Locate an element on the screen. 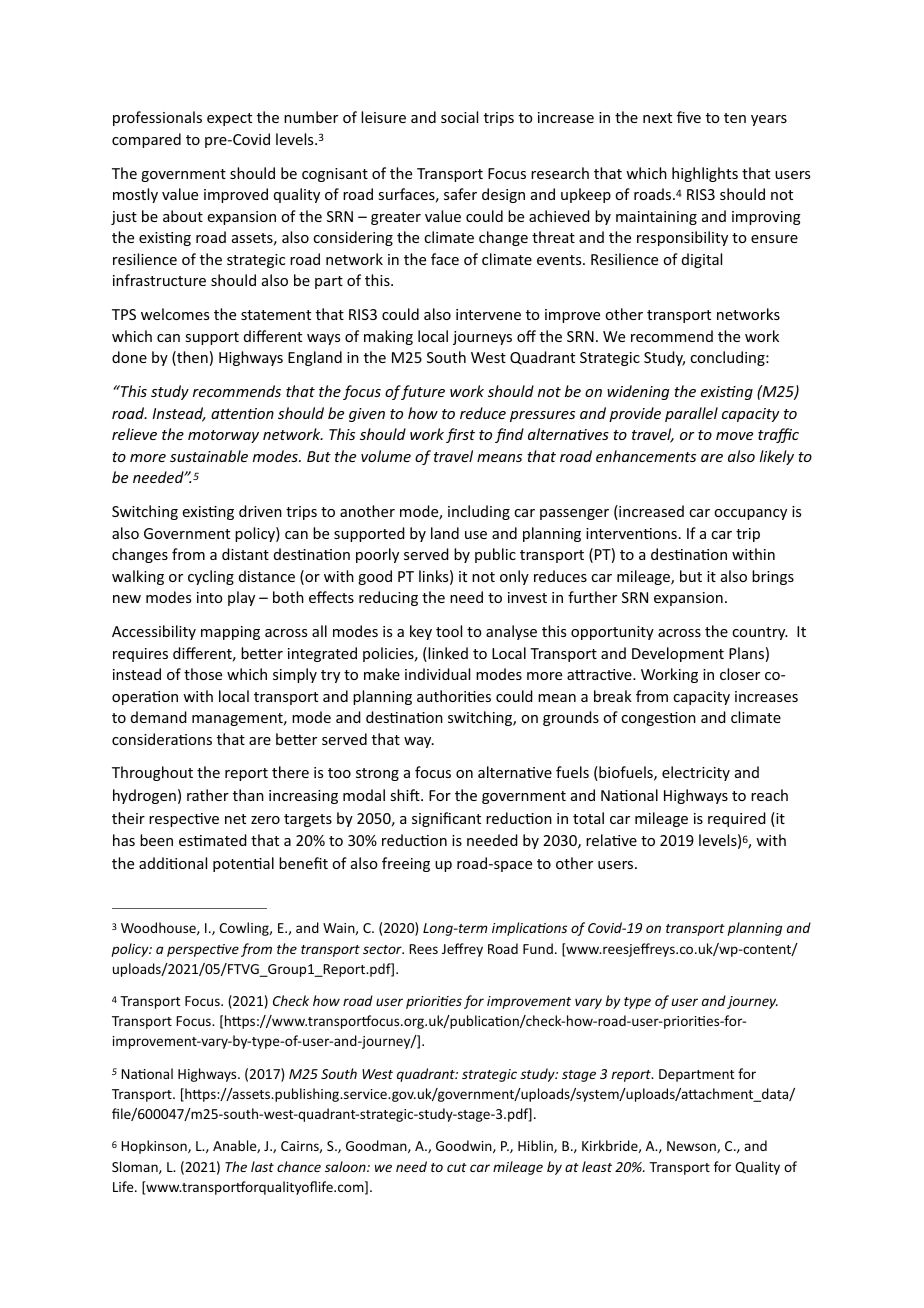 The image size is (924, 1308). Woodhouse is located at coordinates (159, 928).
